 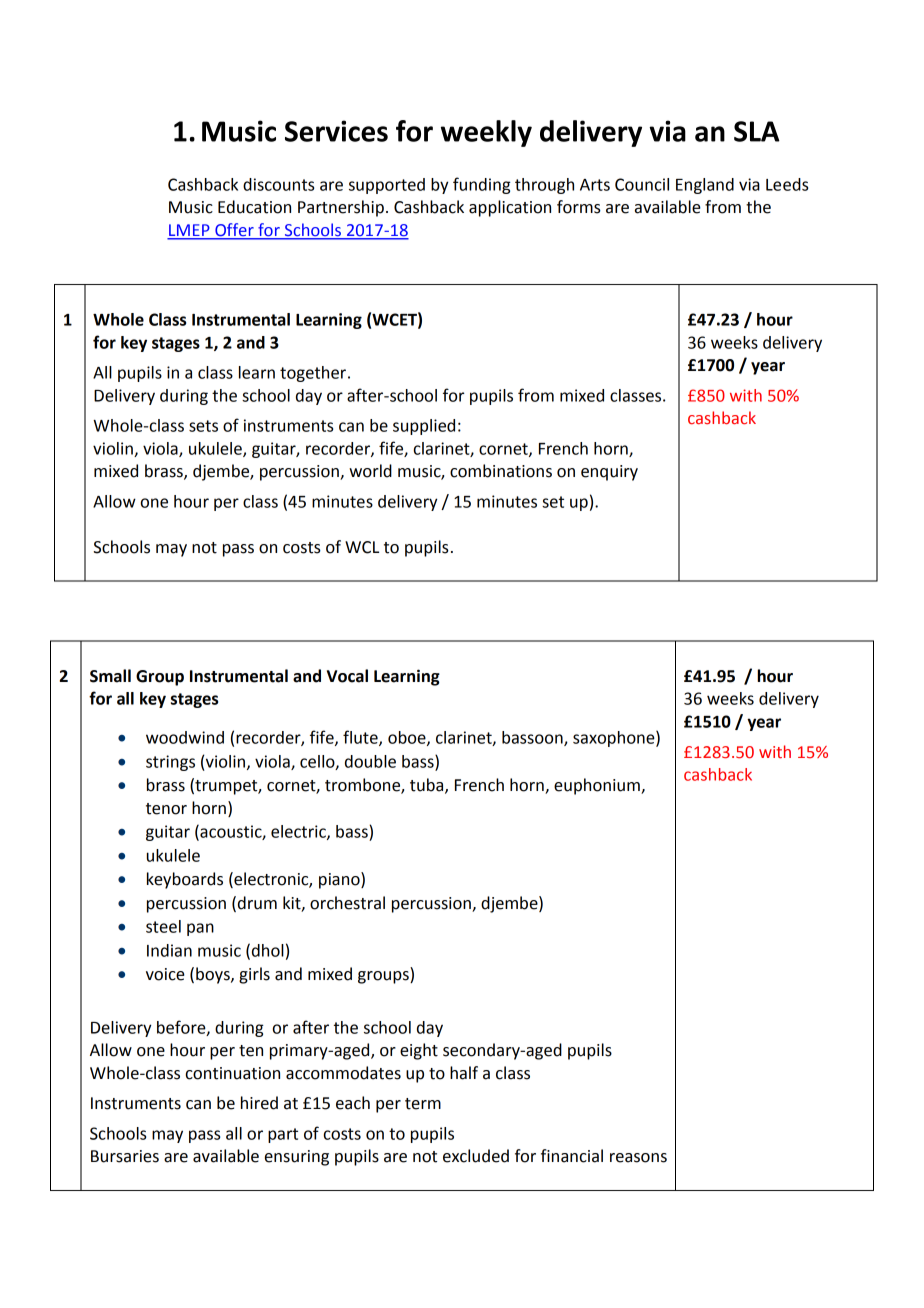 I want to click on euphonium, so click(x=598, y=786).
